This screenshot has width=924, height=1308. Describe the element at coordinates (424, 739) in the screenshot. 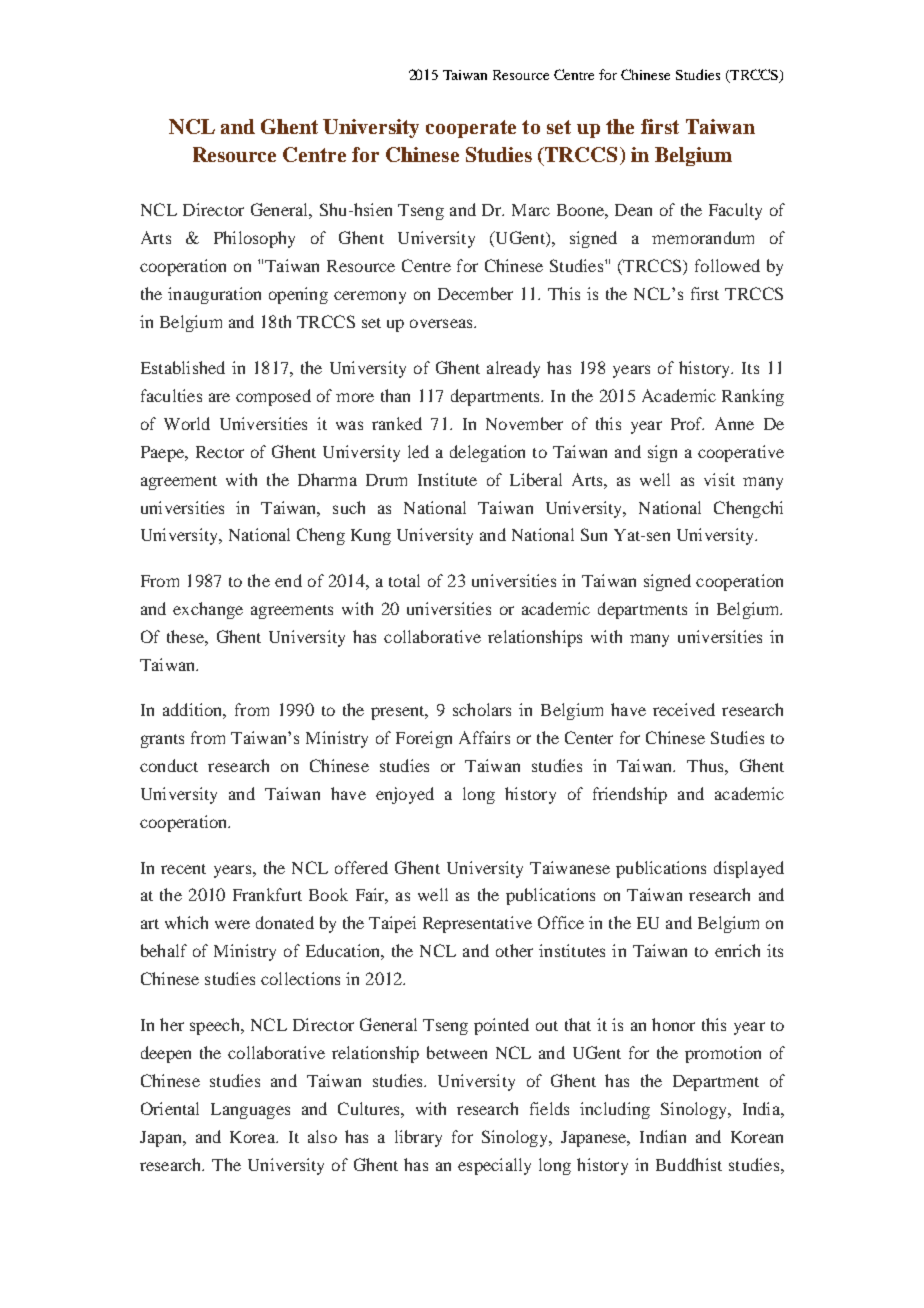

I see `Foreign` at that location.
